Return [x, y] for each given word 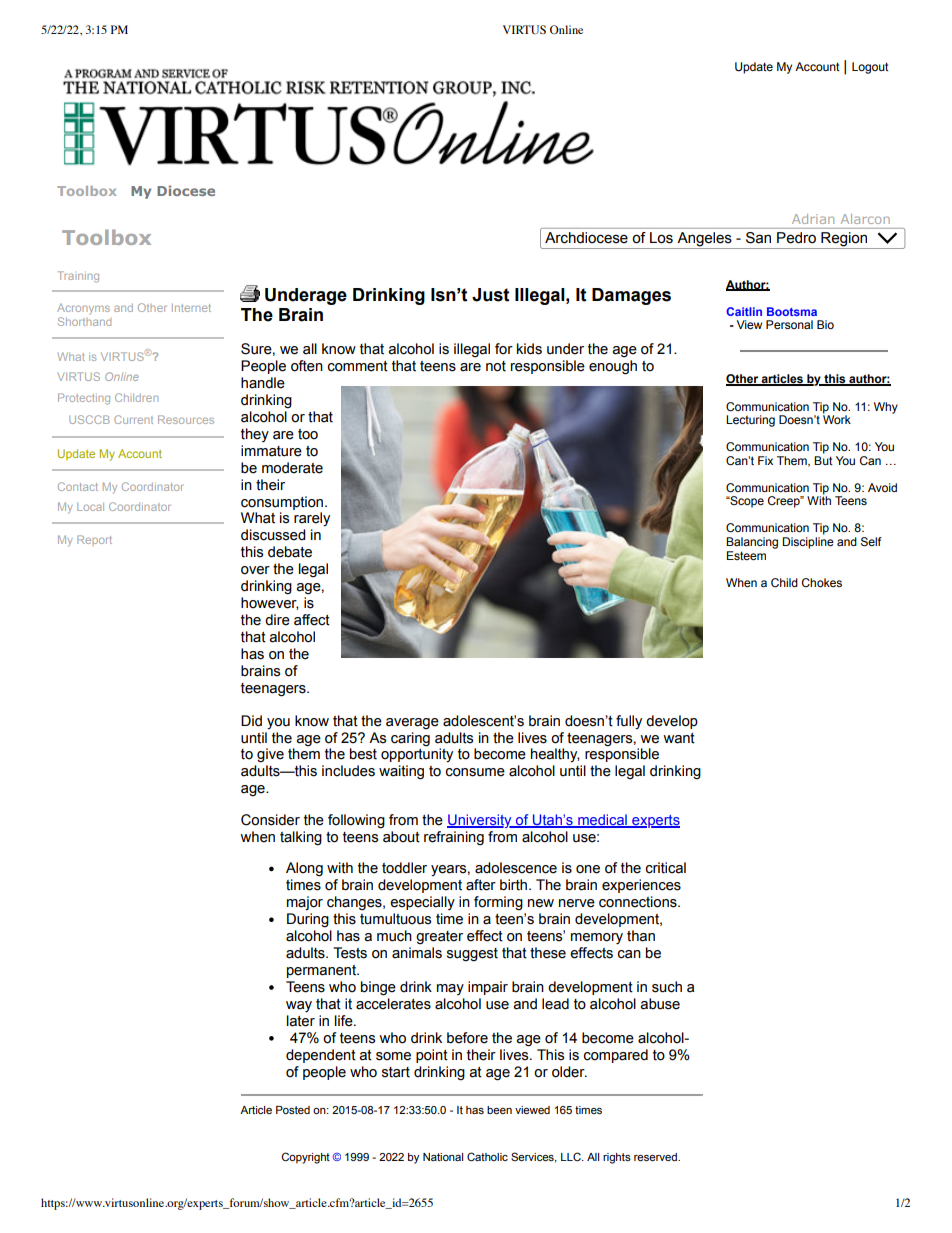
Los [661, 238]
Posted [293, 1110]
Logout [870, 68]
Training [78, 277]
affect [312, 620]
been [499, 1110]
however [270, 603]
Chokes [822, 582]
